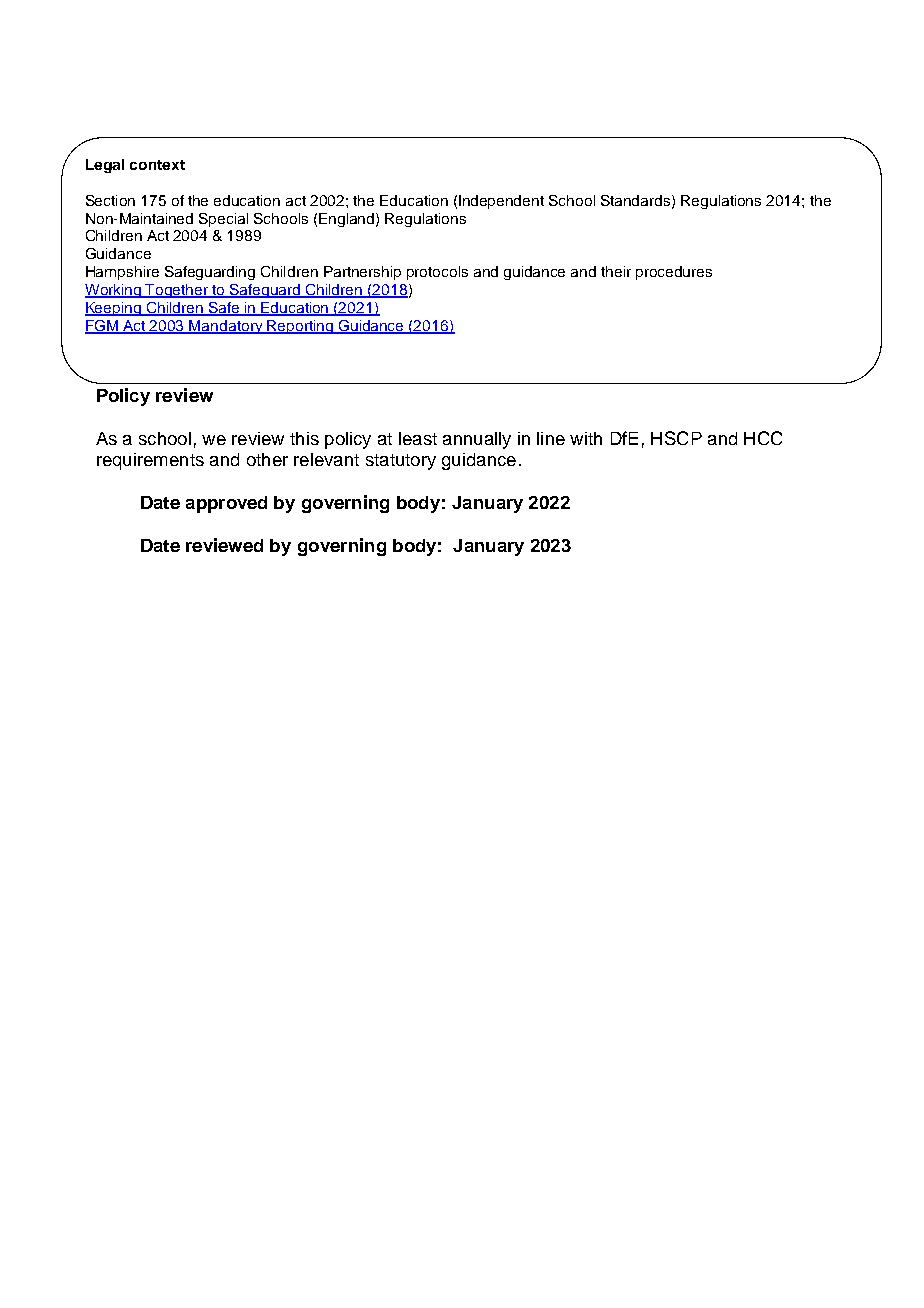 The image size is (924, 1308). I want to click on their, so click(616, 271).
